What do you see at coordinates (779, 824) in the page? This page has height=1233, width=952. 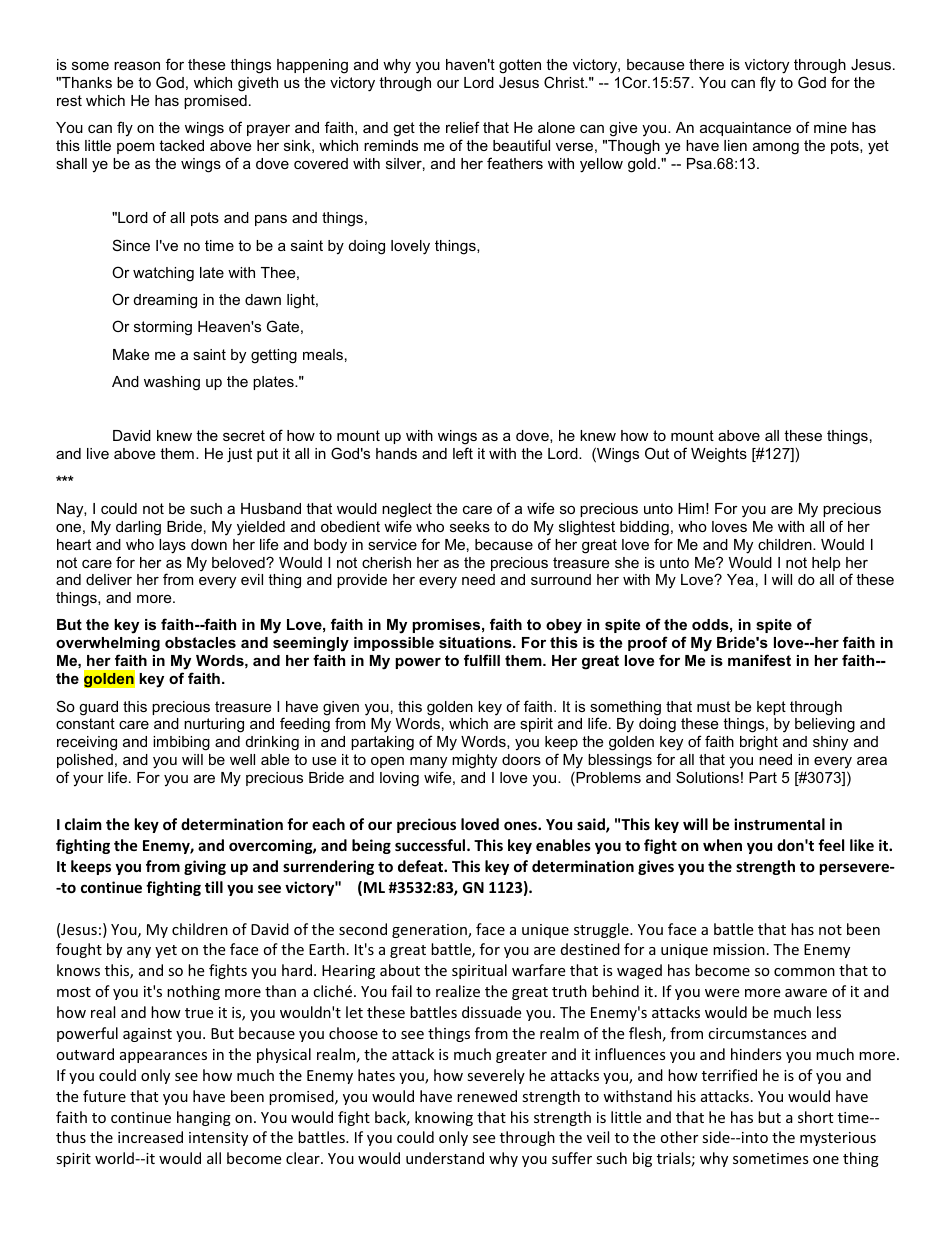 I see `instrumental` at bounding box center [779, 824].
